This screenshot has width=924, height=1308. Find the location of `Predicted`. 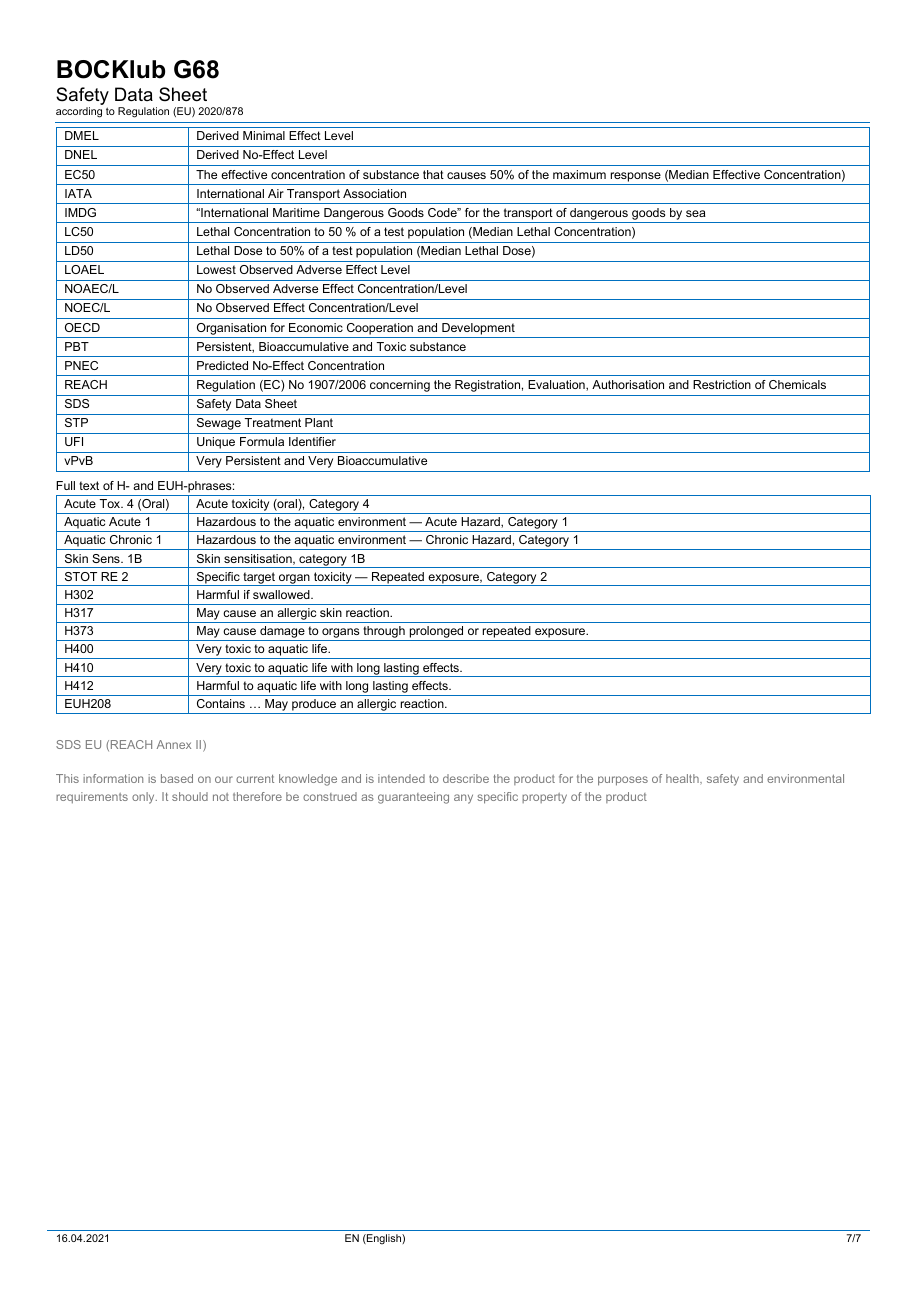

Predicted is located at coordinates (222, 365).
